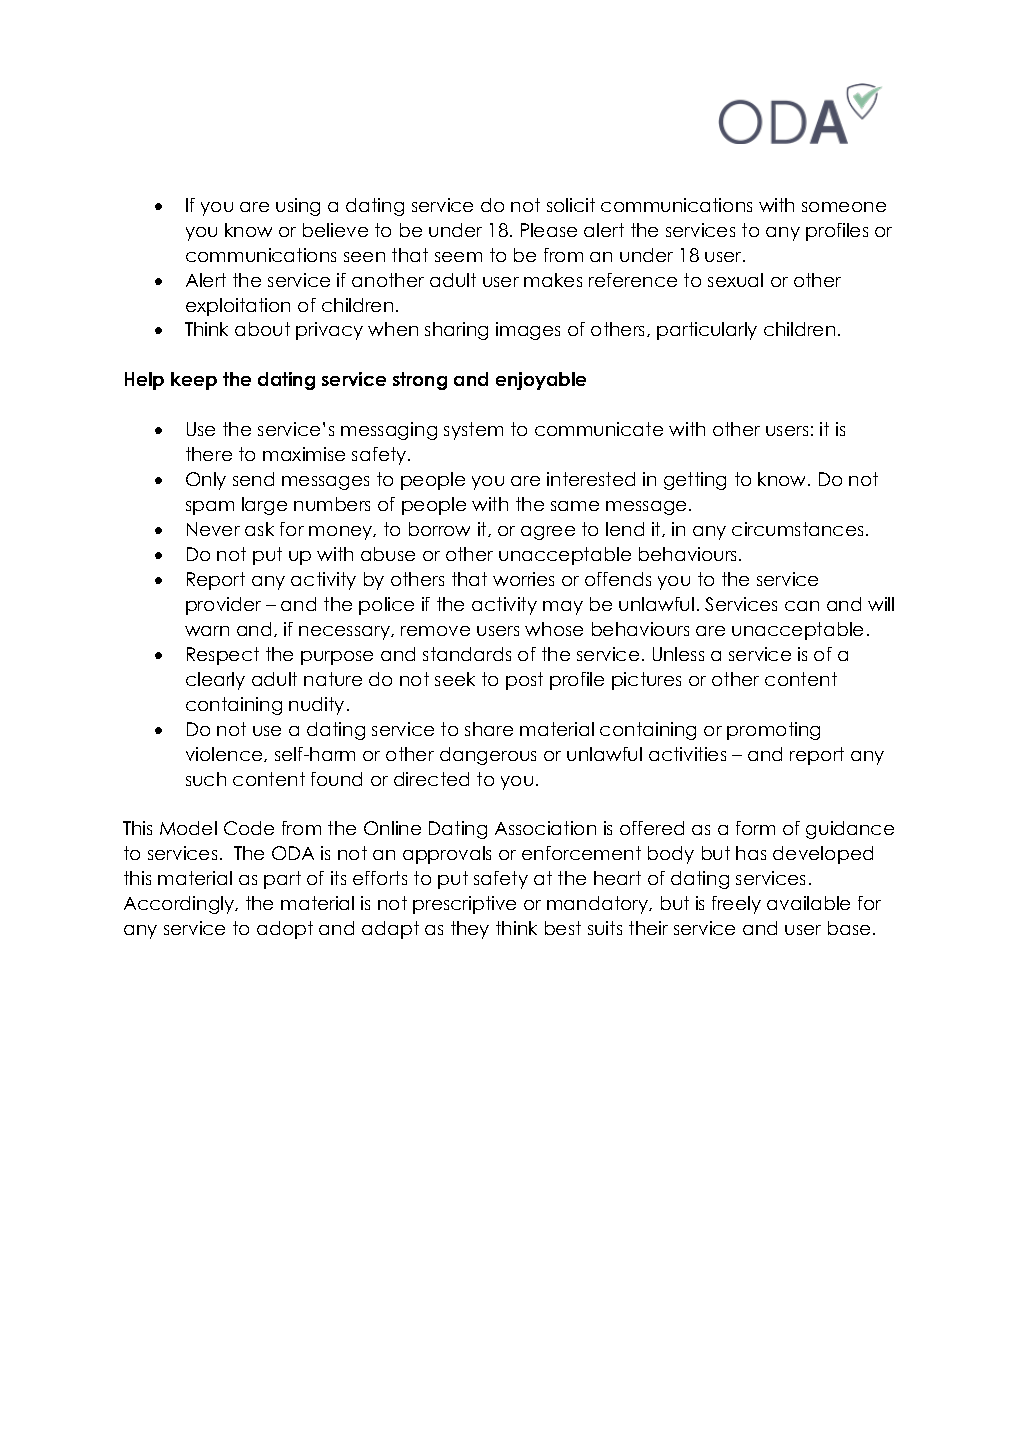 This screenshot has height=1443, width=1020. Describe the element at coordinates (464, 905) in the screenshot. I see `prescriptive` at that location.
